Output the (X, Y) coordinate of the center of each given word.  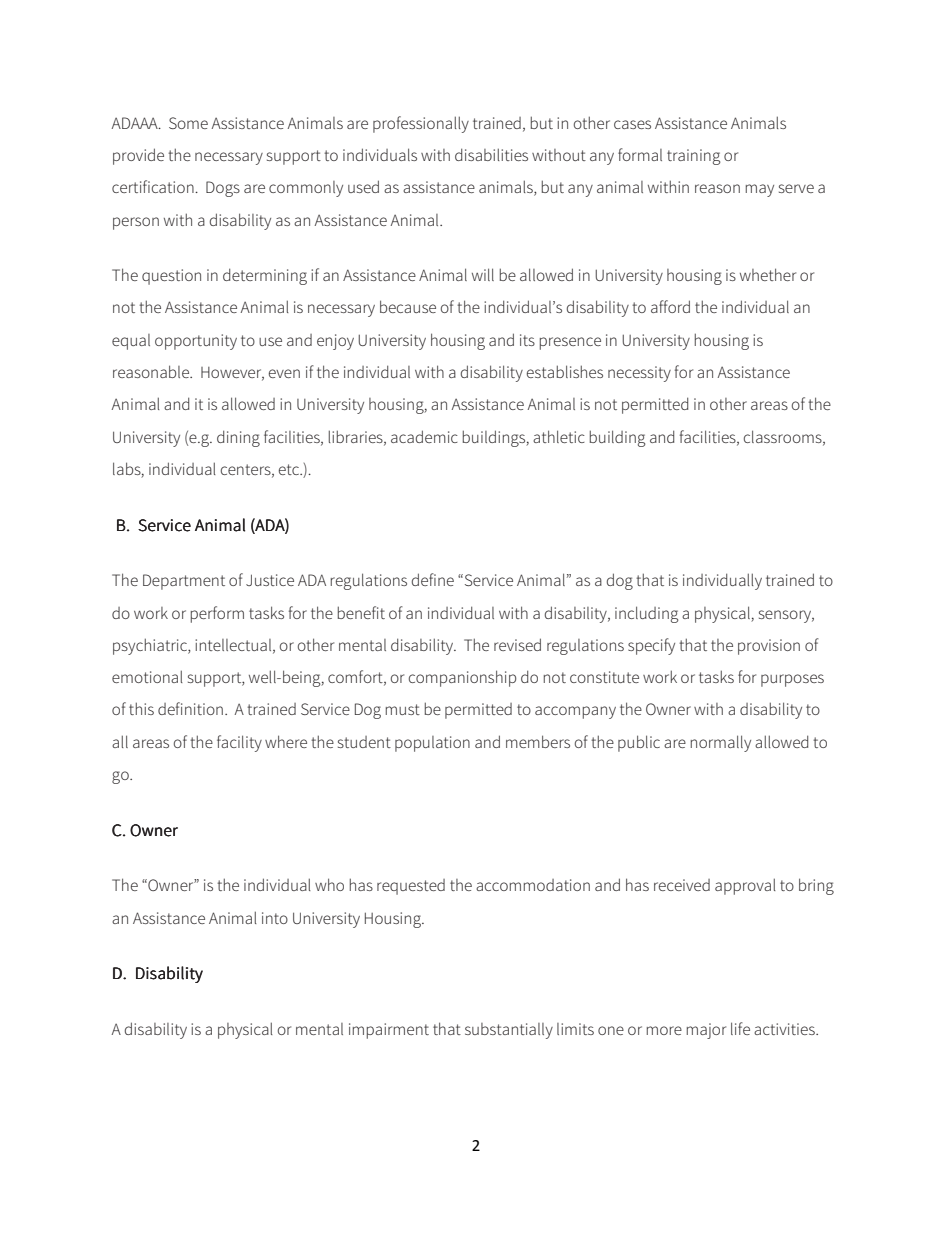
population (432, 744)
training (694, 157)
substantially (509, 1031)
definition (190, 708)
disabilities (491, 154)
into (275, 918)
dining (238, 438)
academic (424, 436)
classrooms (784, 437)
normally (721, 743)
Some (188, 123)
